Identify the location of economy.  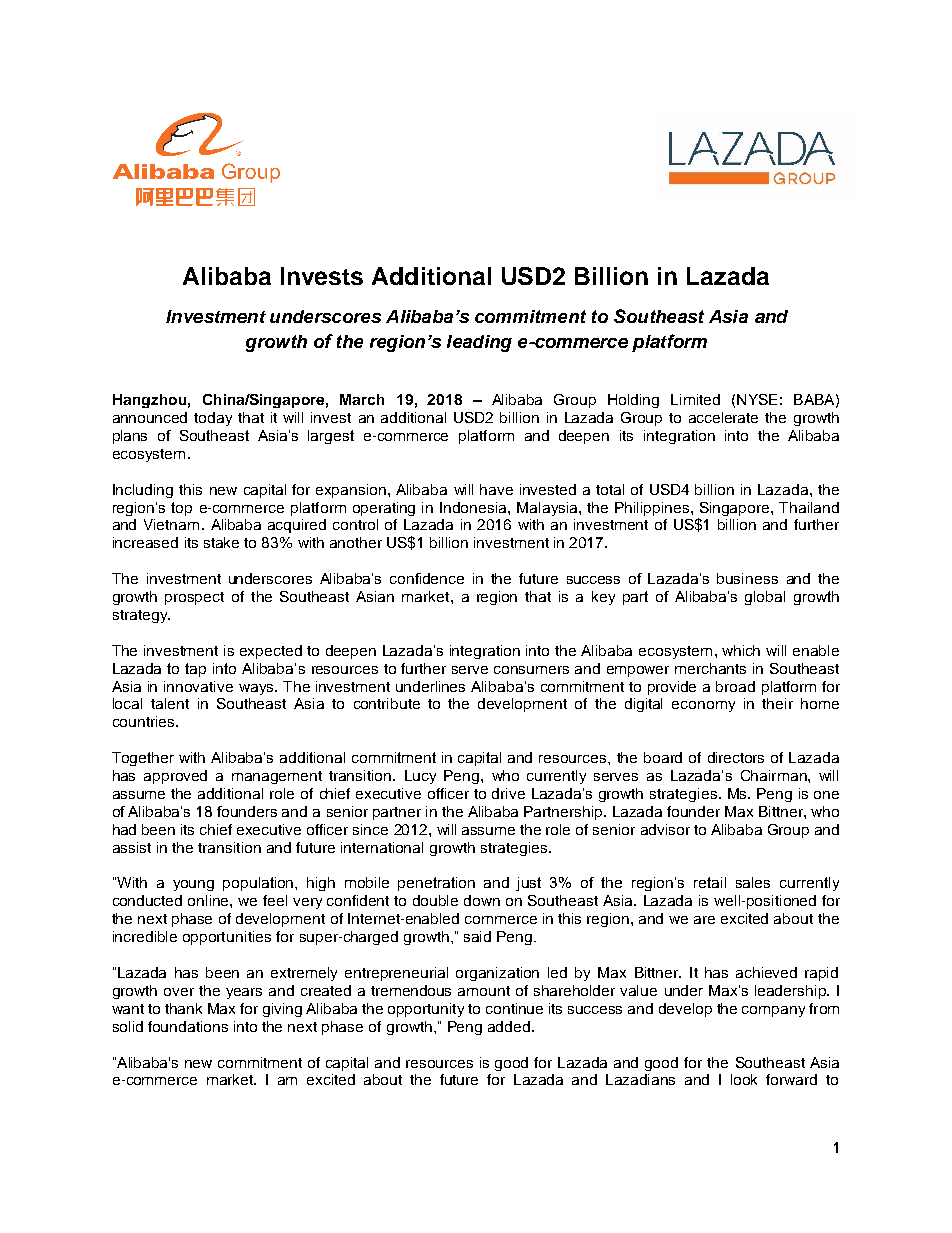
(703, 706).
